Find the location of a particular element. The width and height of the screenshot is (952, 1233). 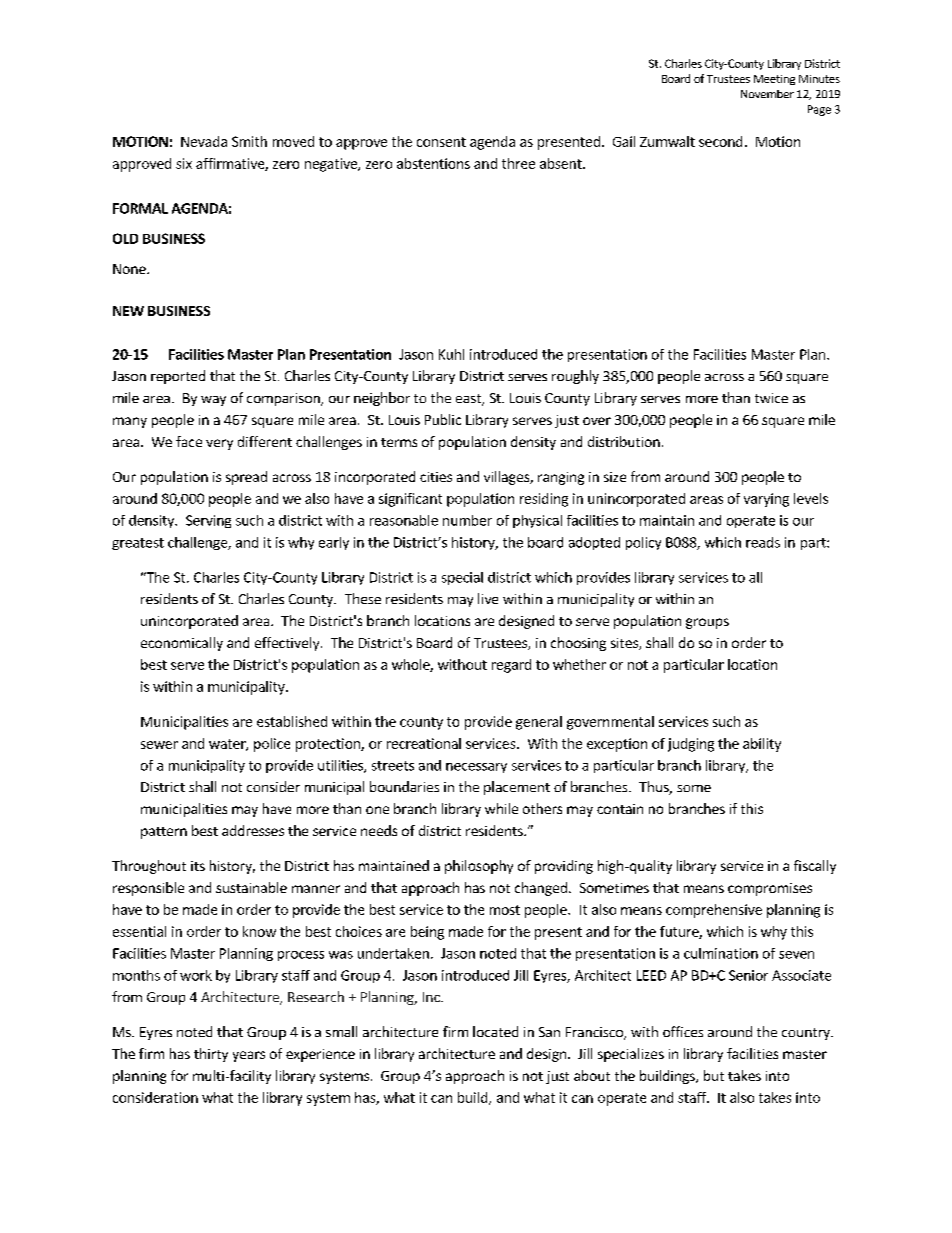

thirty is located at coordinates (211, 1055).
